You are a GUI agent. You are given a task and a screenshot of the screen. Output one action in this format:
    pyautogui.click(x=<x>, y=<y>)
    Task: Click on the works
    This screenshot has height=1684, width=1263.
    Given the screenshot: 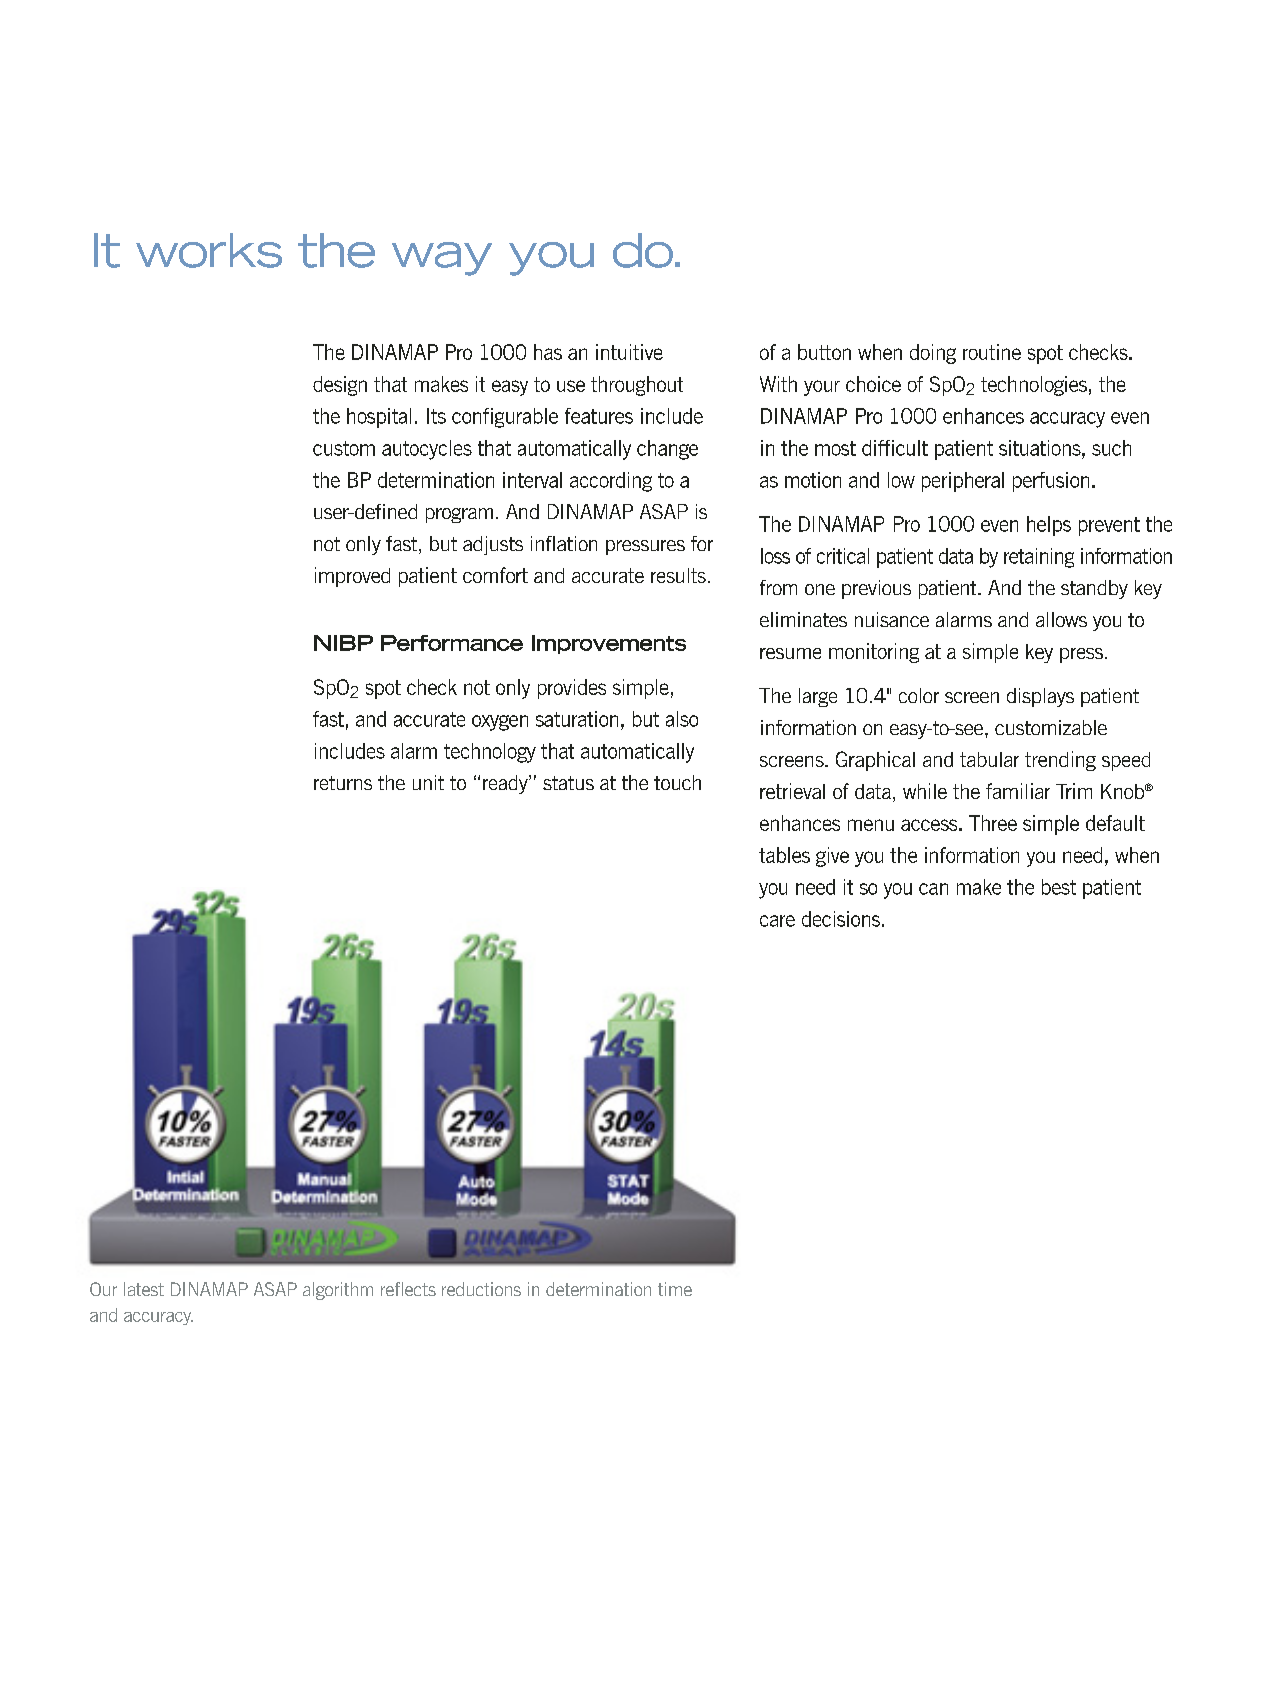 What is the action you would take?
    pyautogui.click(x=209, y=250)
